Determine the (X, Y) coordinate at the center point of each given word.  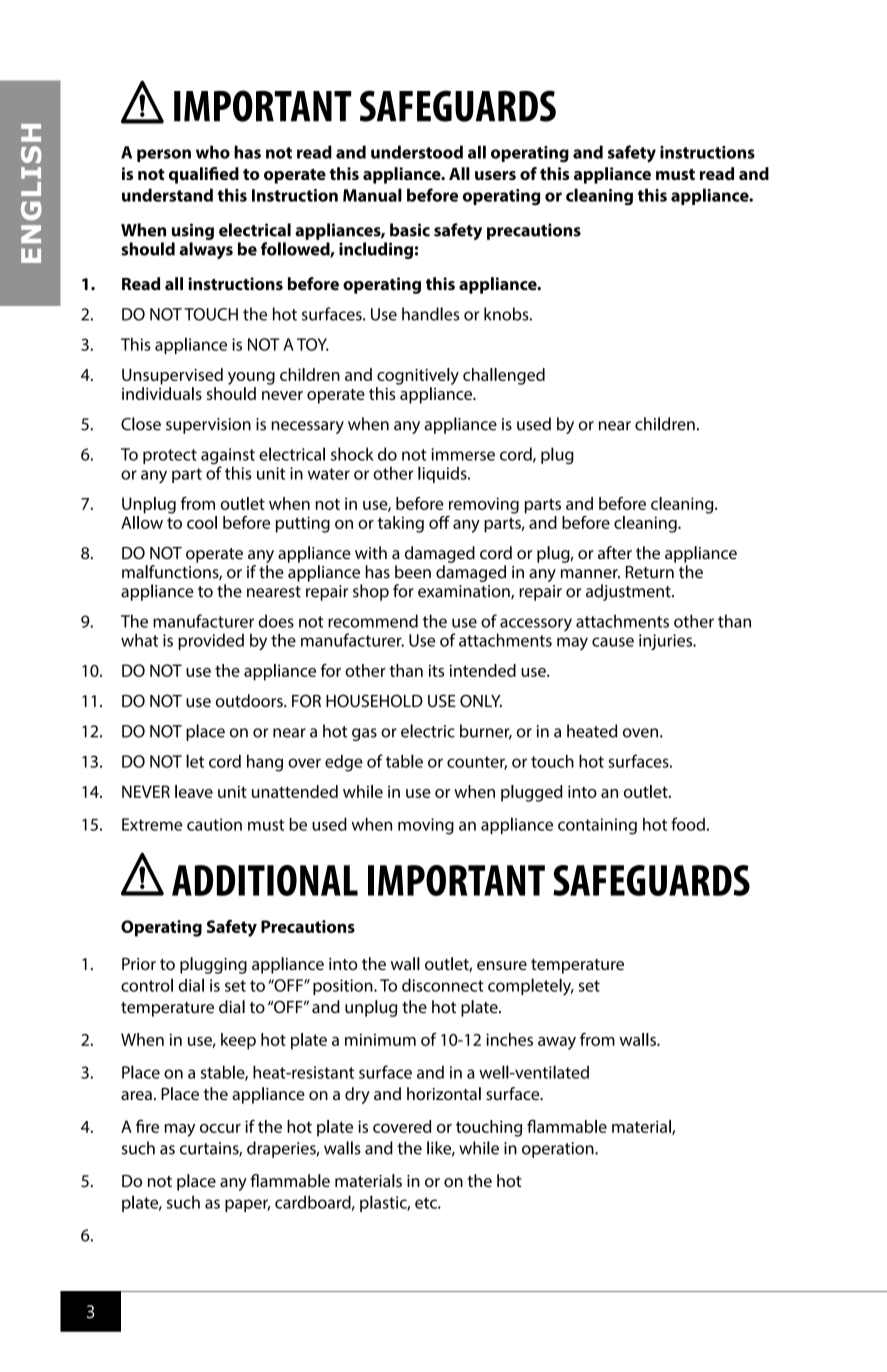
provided (211, 641)
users (495, 175)
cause (613, 642)
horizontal (444, 1093)
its (436, 670)
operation (559, 1150)
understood (417, 152)
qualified (204, 175)
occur (220, 1128)
